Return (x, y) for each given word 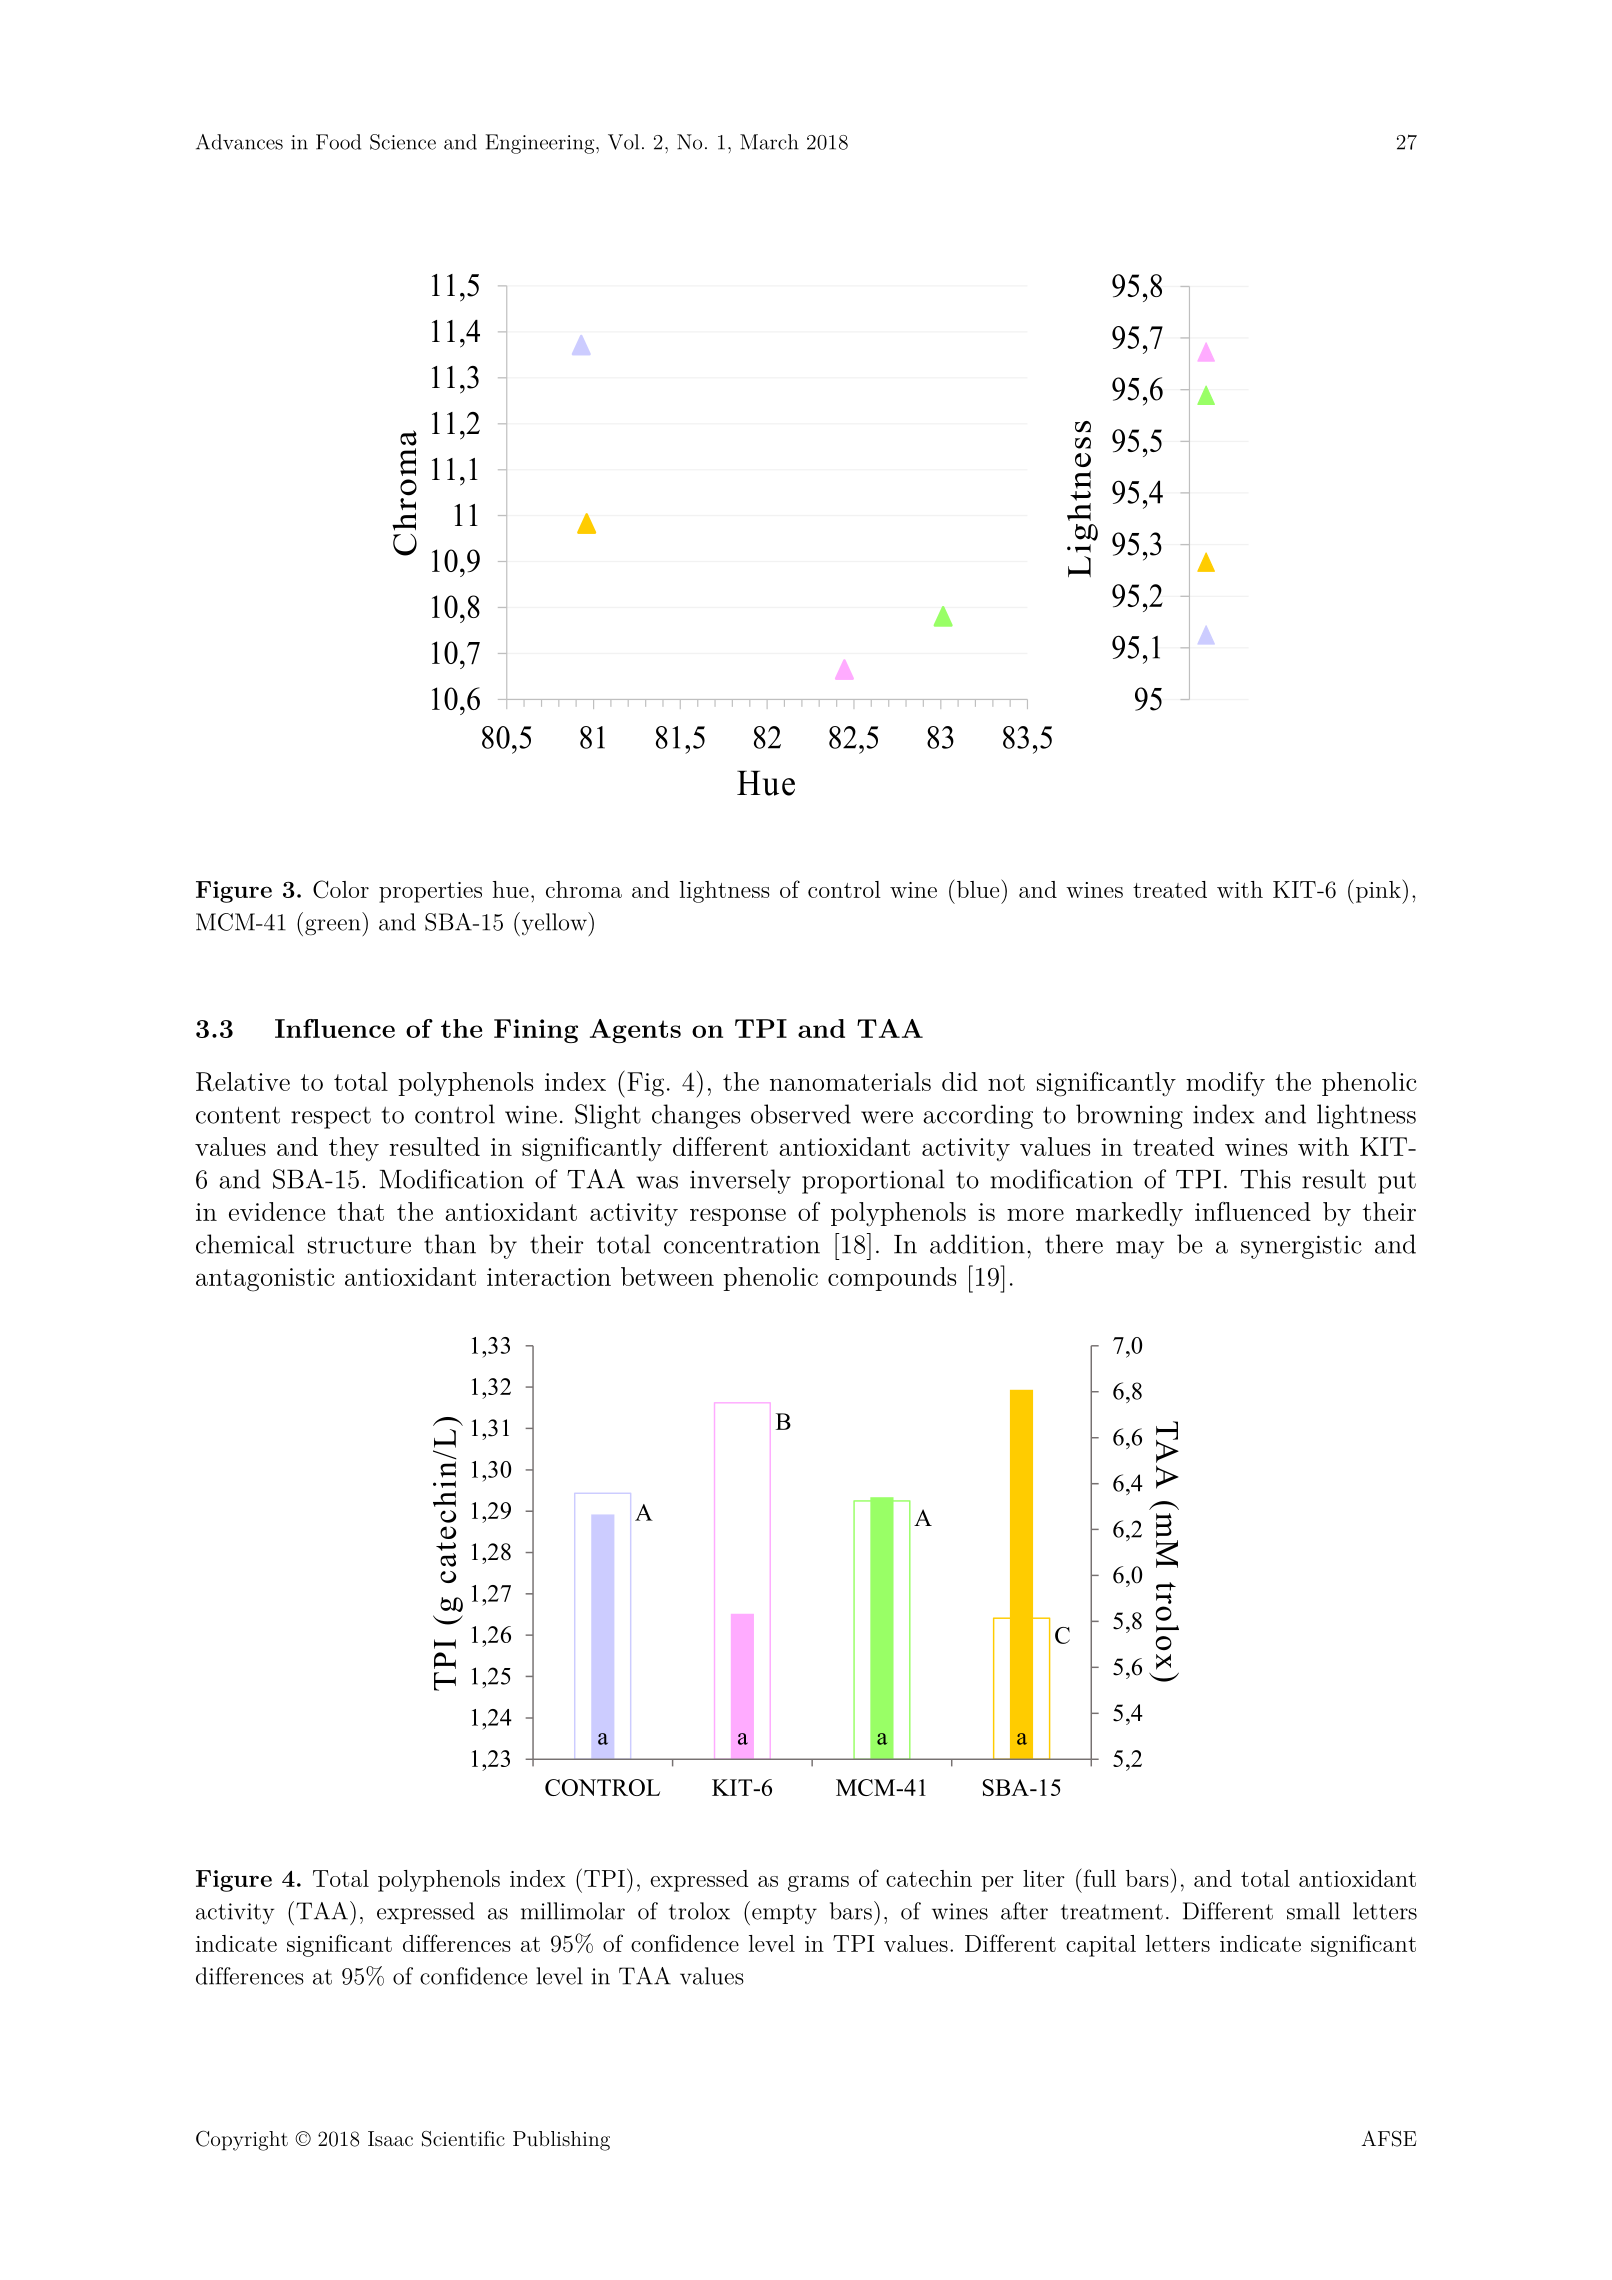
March (769, 142)
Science (403, 142)
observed (801, 1114)
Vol (623, 142)
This (1265, 1179)
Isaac (390, 2138)
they (354, 1149)
